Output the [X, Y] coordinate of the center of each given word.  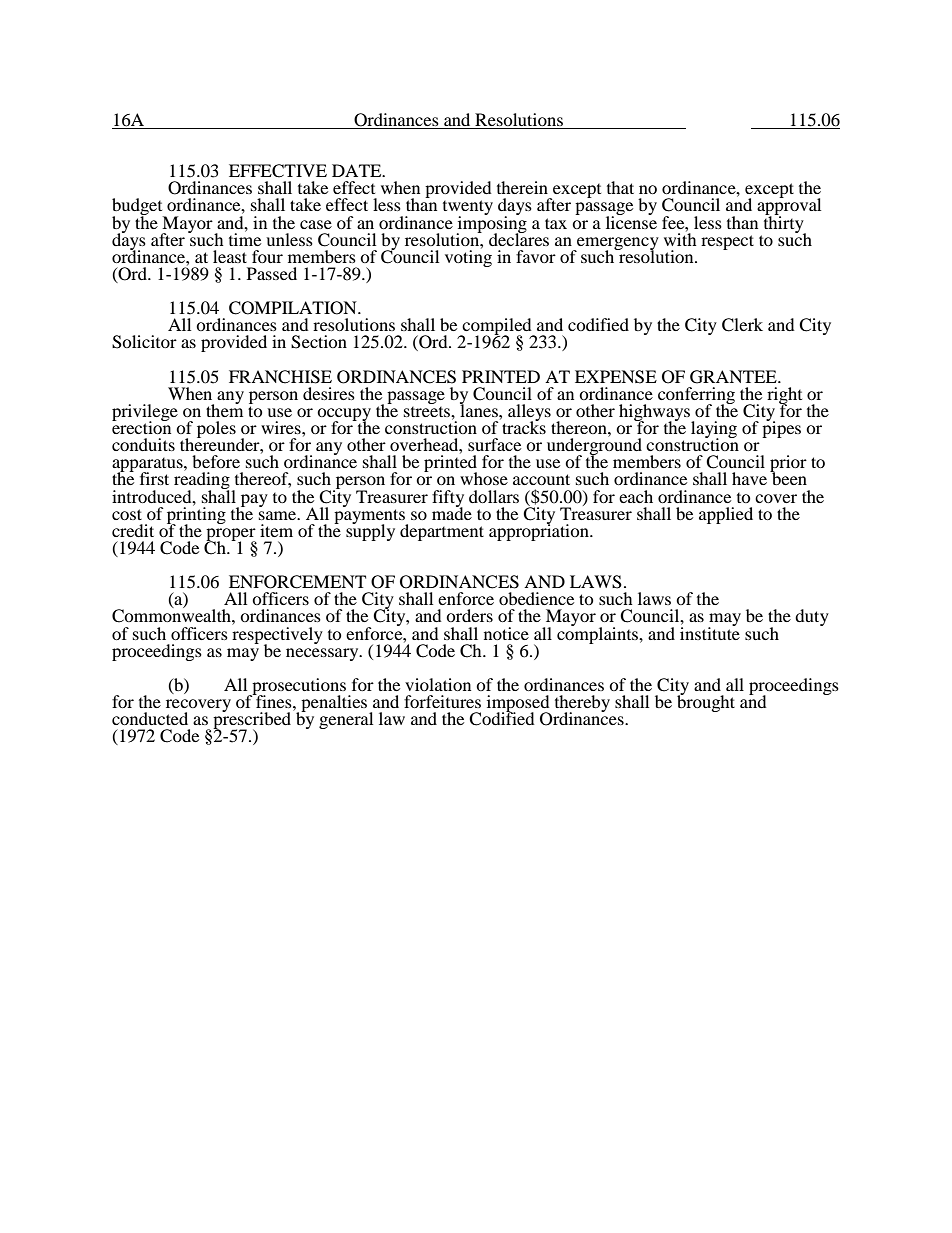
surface [494, 444]
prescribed [253, 721]
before [216, 461]
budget [138, 208]
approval [789, 207]
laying [714, 431]
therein [522, 187]
